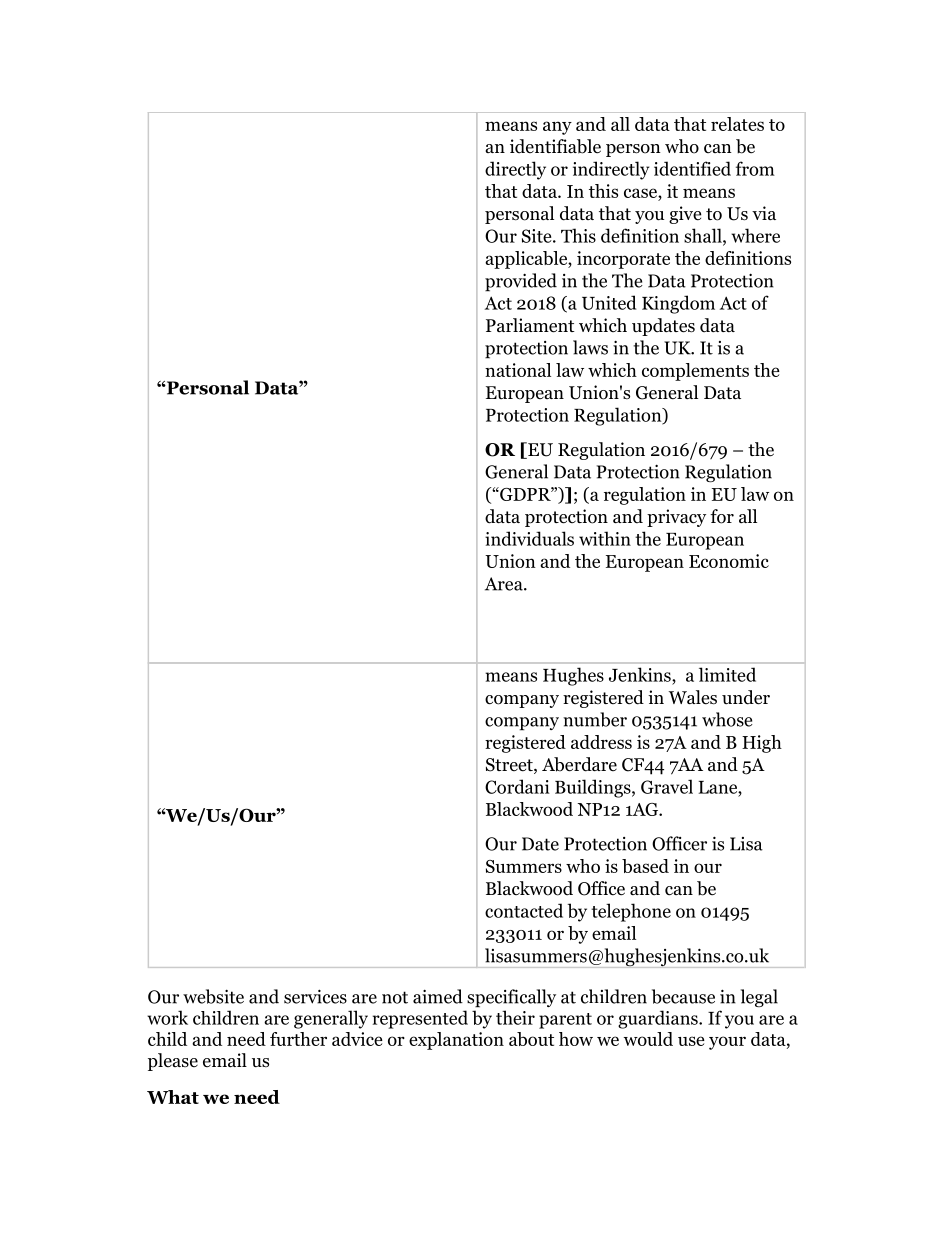 This screenshot has height=1233, width=952. I want to click on identified, so click(692, 168).
